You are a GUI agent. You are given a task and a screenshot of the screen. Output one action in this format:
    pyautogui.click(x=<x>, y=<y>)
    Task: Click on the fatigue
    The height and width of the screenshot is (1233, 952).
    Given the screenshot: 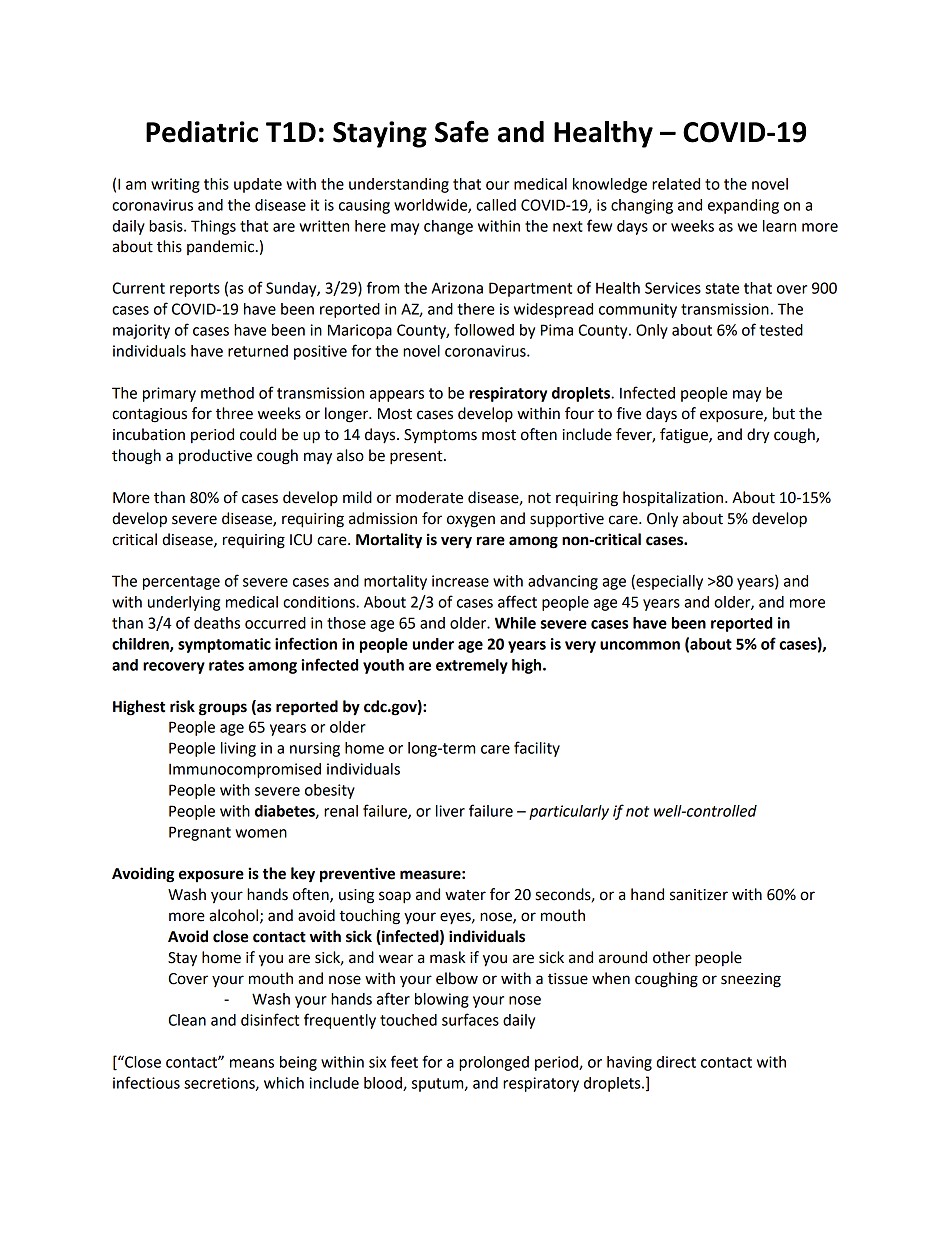 What is the action you would take?
    pyautogui.click(x=685, y=436)
